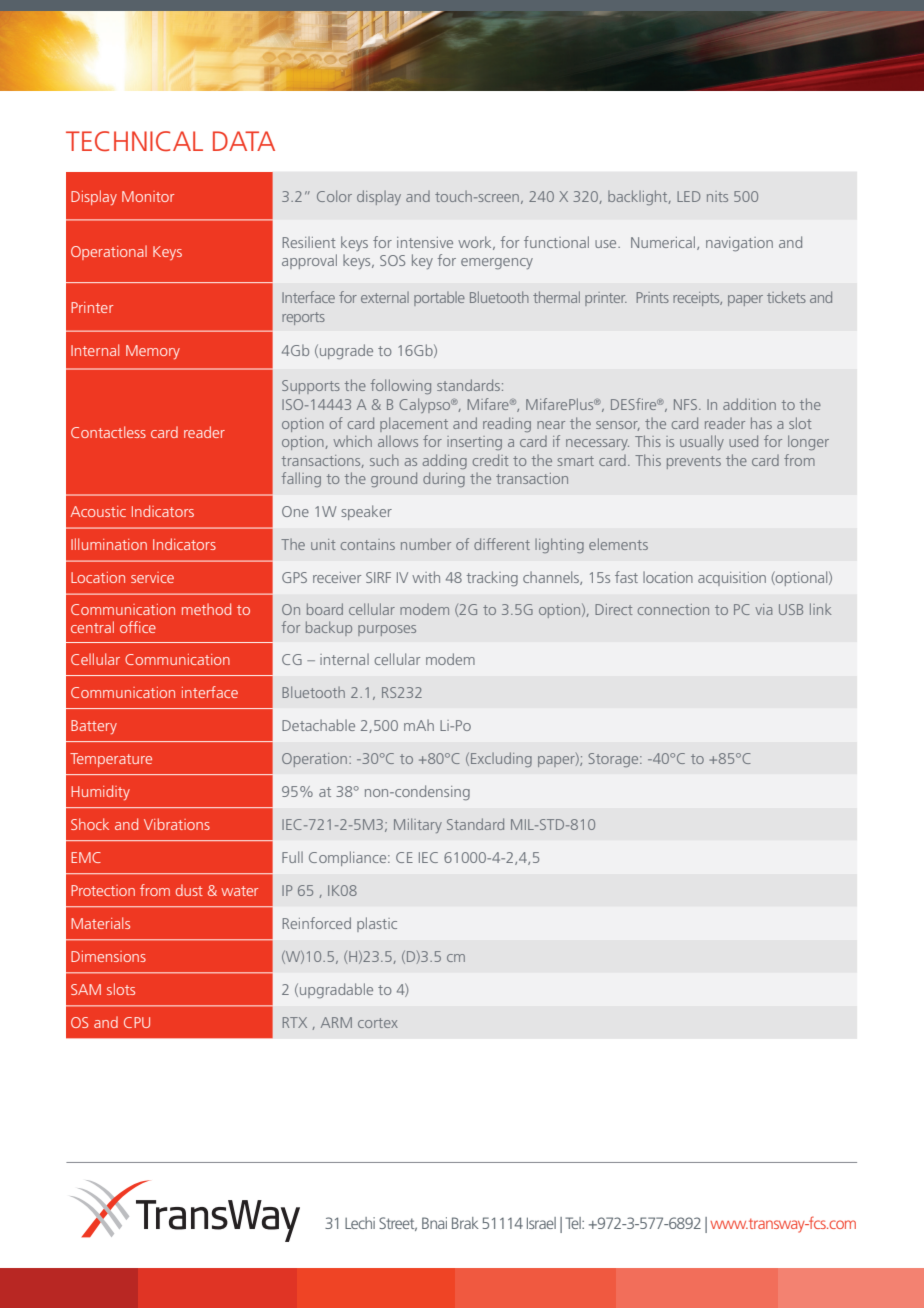 This screenshot has width=924, height=1308. Describe the element at coordinates (717, 196) in the screenshot. I see `nits` at that location.
